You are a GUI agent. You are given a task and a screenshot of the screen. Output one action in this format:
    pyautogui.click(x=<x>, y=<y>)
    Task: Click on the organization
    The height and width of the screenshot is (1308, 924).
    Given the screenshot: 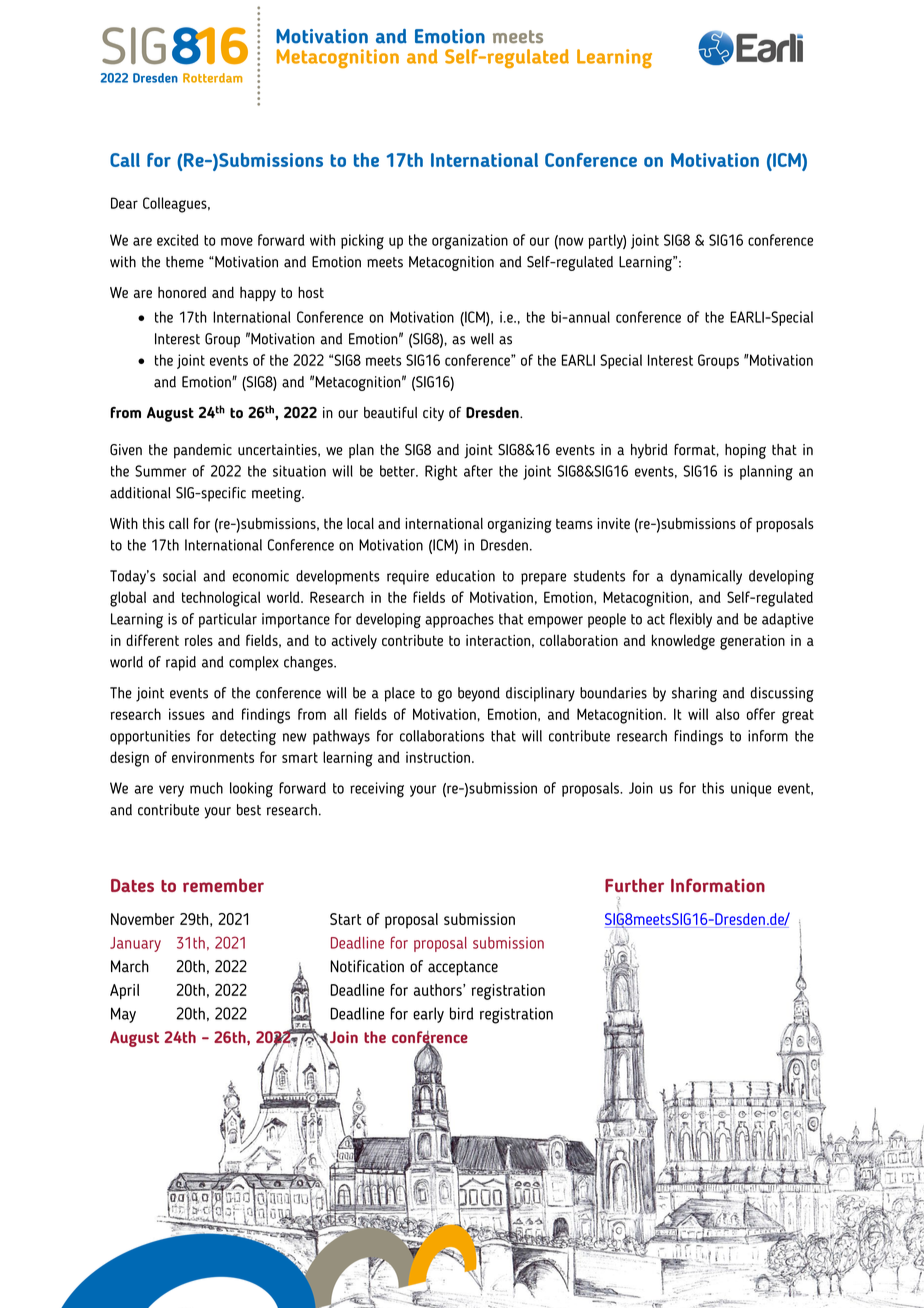 What is the action you would take?
    pyautogui.click(x=470, y=242)
